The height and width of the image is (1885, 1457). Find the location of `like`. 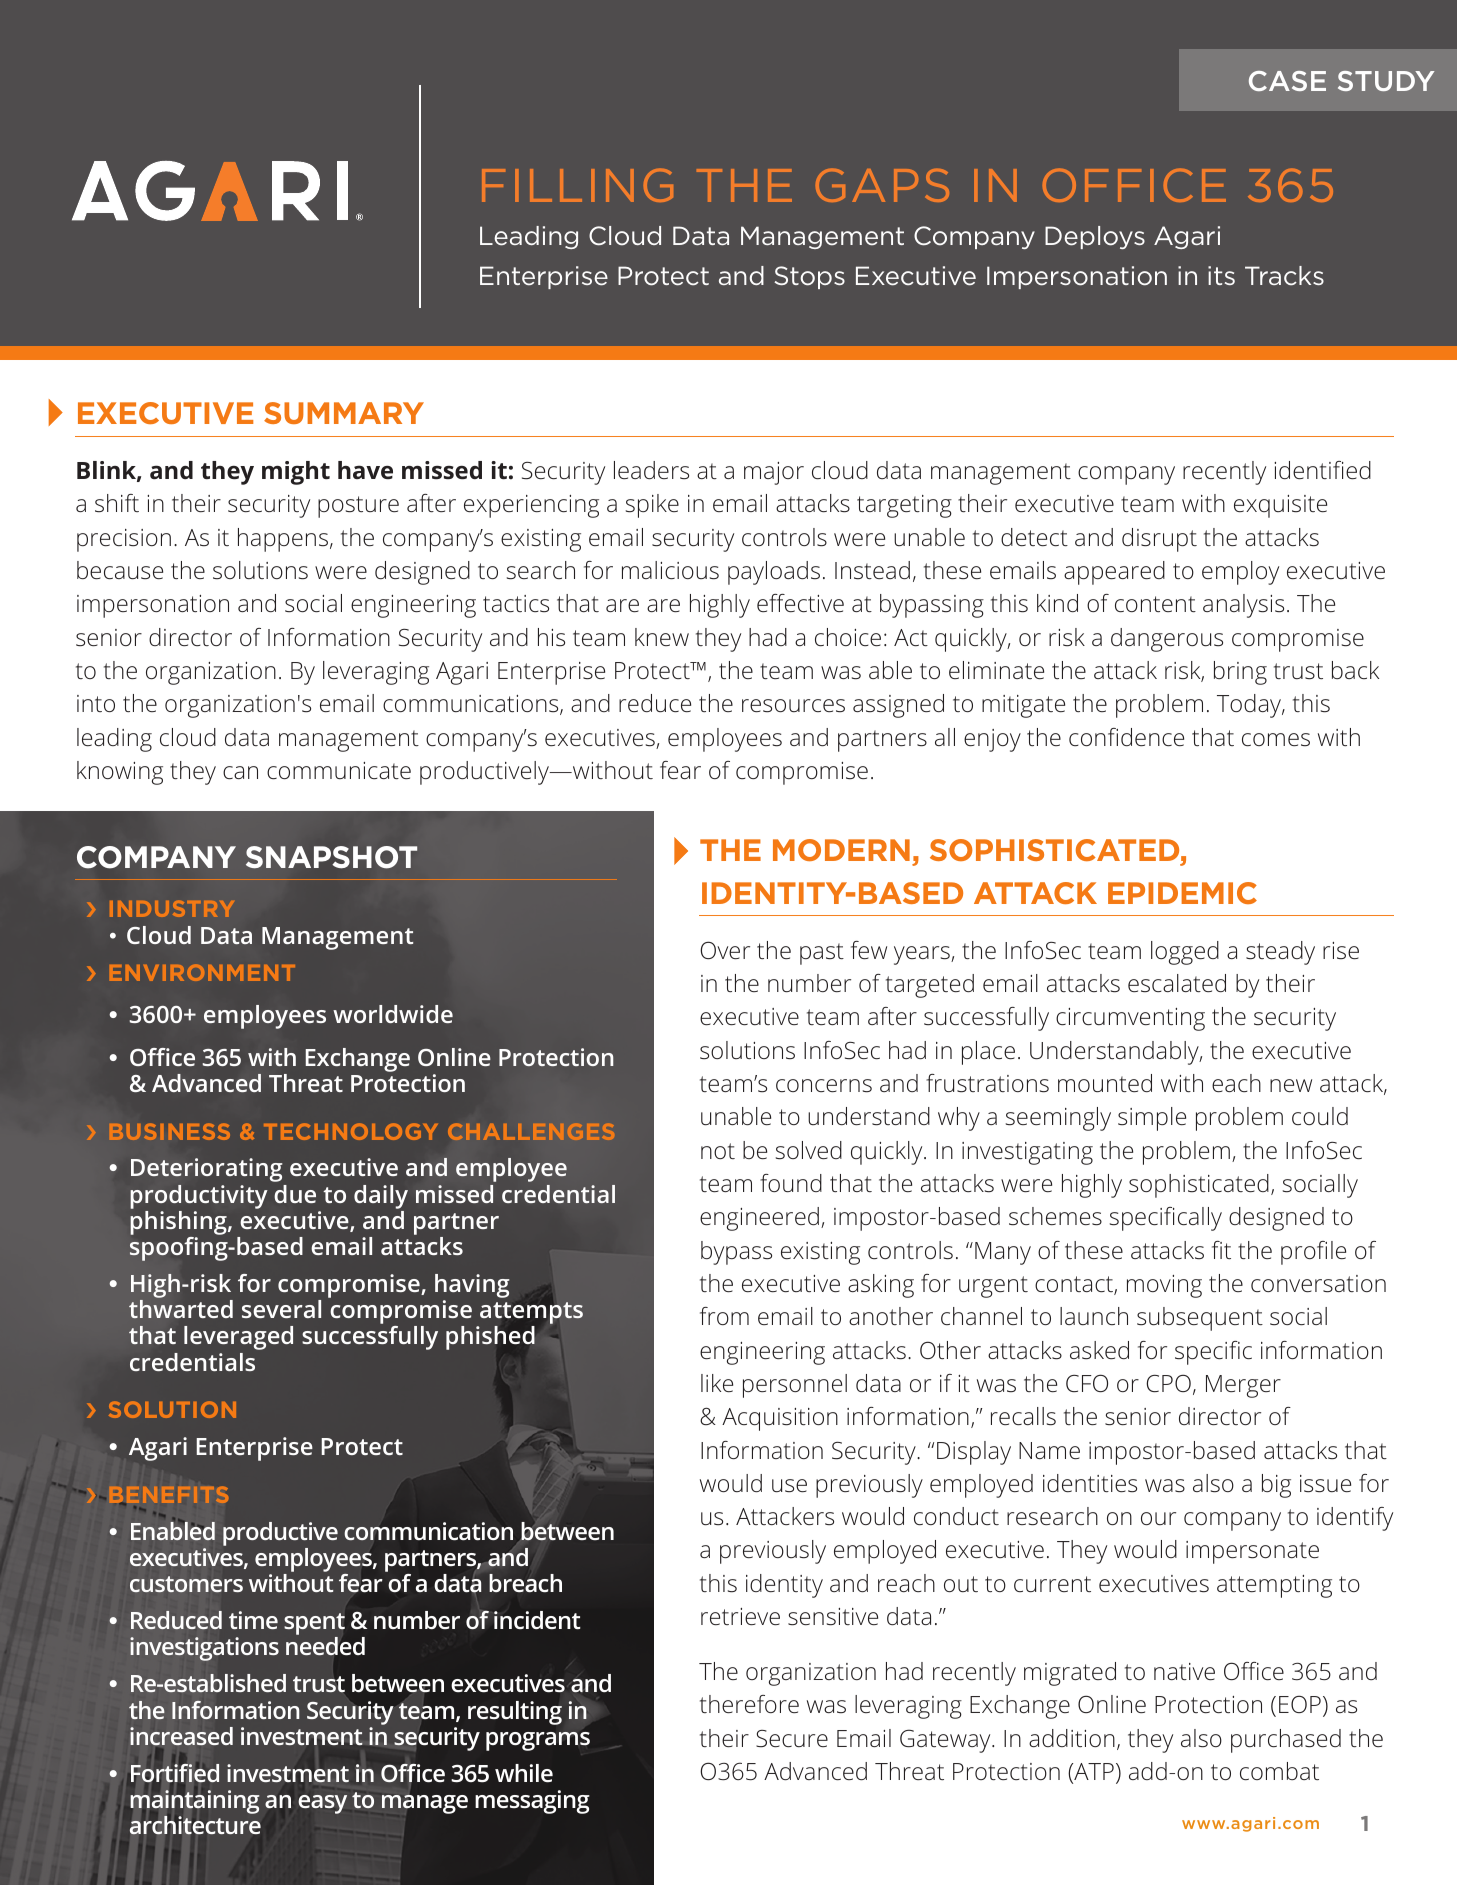

like is located at coordinates (717, 1383).
